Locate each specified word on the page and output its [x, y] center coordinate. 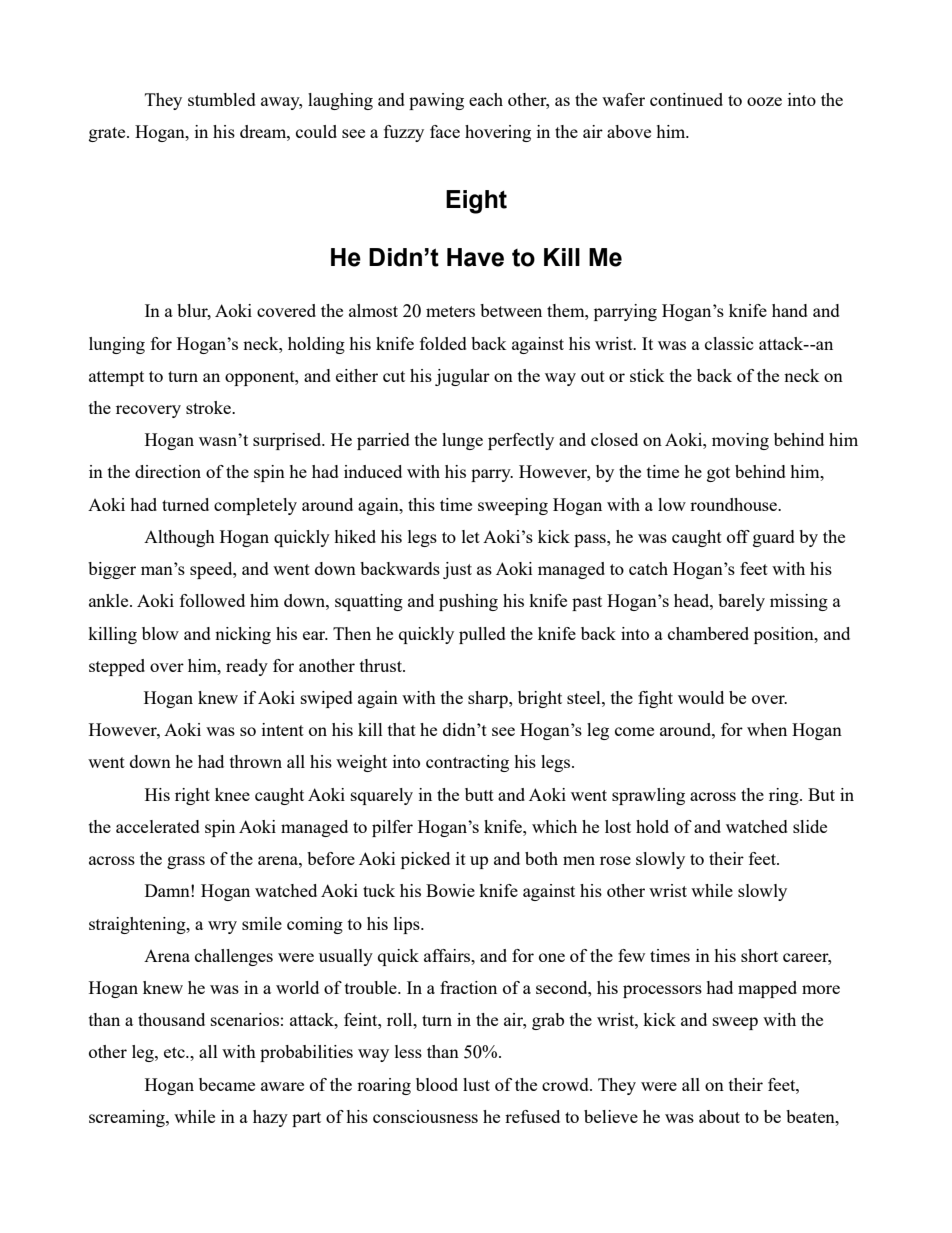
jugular [462, 377]
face [445, 131]
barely [741, 602]
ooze [764, 101]
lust [476, 1084]
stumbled [222, 99]
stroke [209, 407]
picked [425, 860]
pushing [468, 602]
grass [186, 862]
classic [729, 343]
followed [212, 600]
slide [810, 826]
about [719, 1116]
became [227, 1084]
